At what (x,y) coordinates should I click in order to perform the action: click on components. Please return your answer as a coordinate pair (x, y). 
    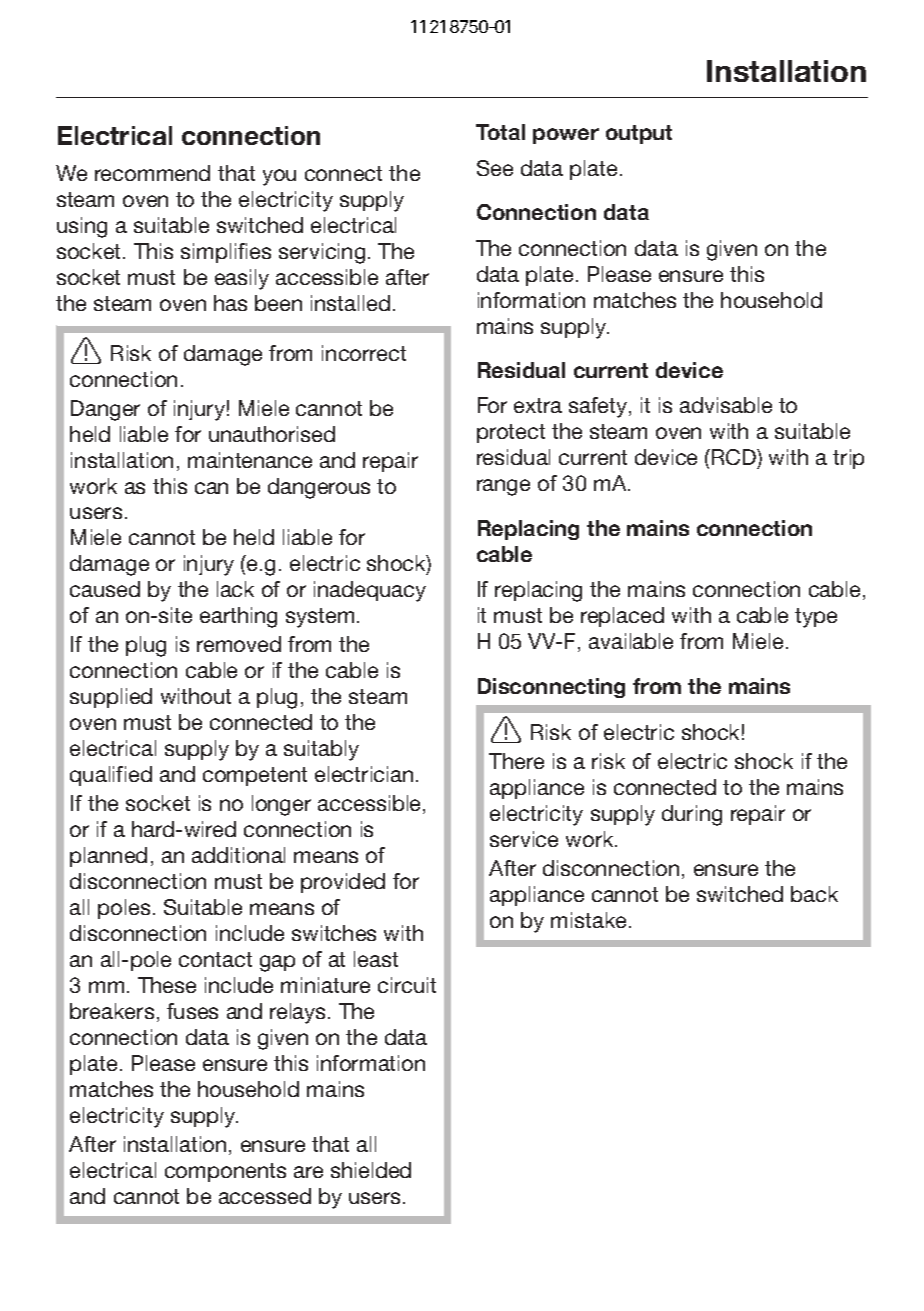
    Looking at the image, I should click on (225, 1172).
